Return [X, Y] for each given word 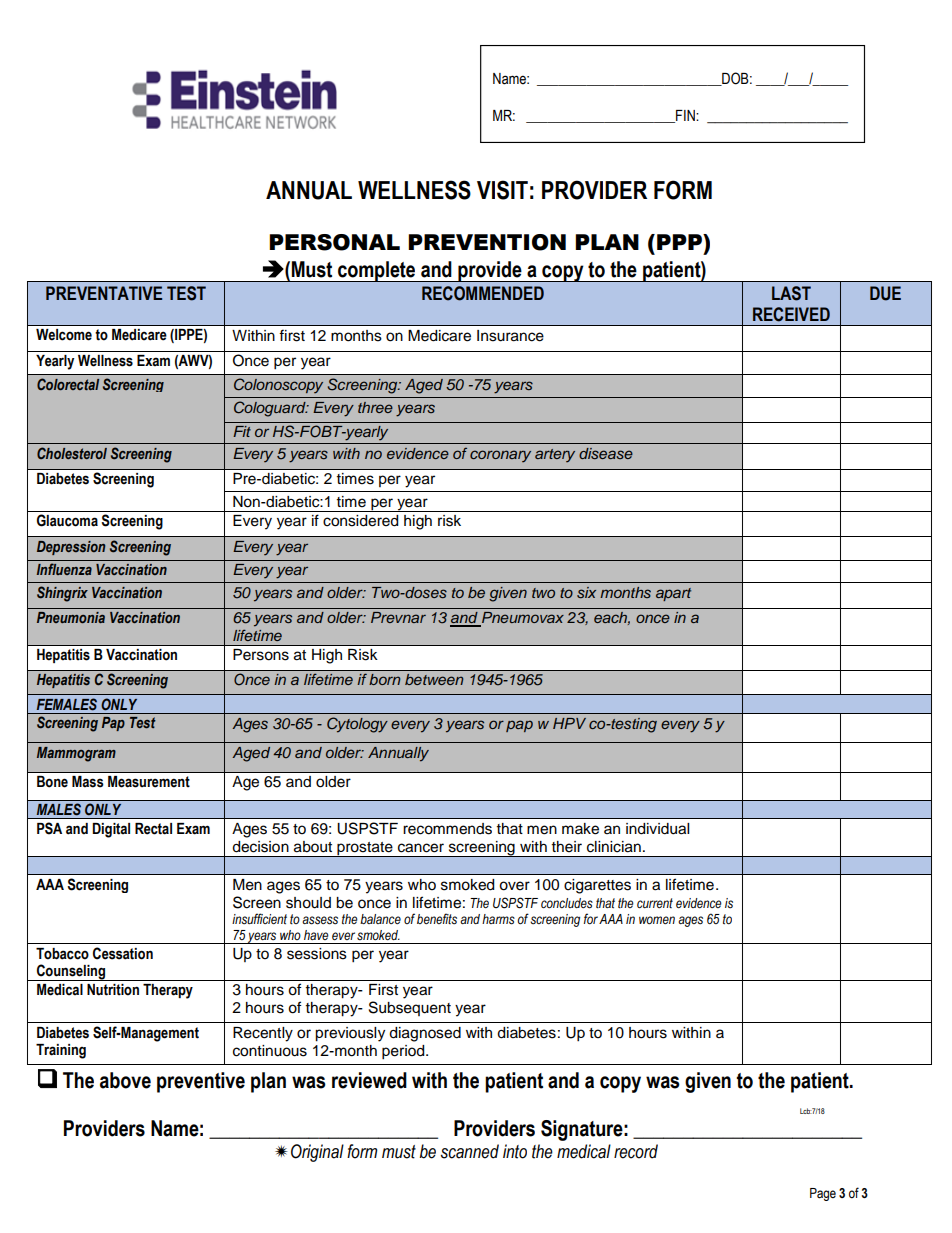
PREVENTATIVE [104, 293]
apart [673, 594]
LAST [791, 293]
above [125, 1080]
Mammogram [76, 754]
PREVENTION [487, 242]
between [434, 679]
